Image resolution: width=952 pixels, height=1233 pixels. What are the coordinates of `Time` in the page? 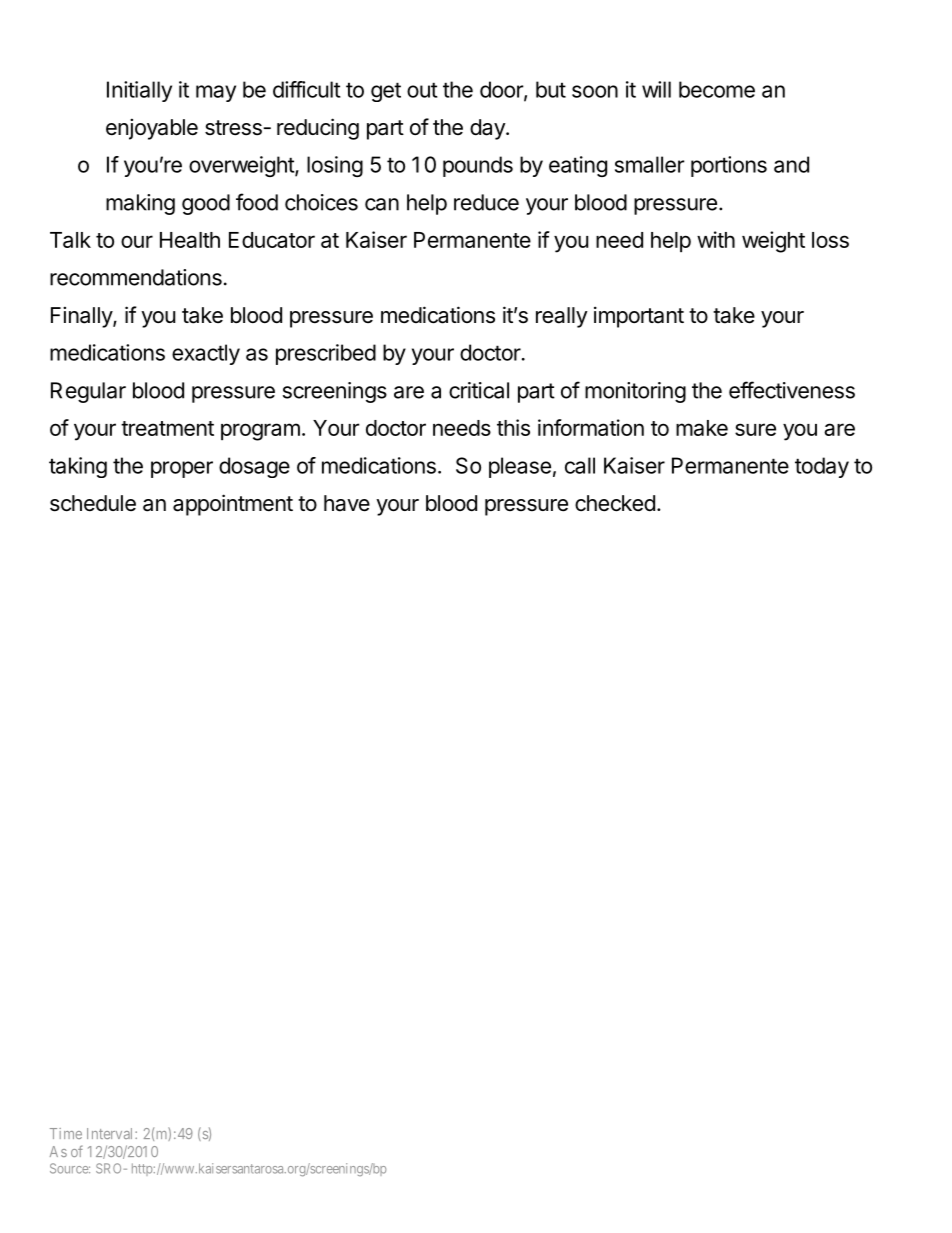 It's located at (66, 1133).
